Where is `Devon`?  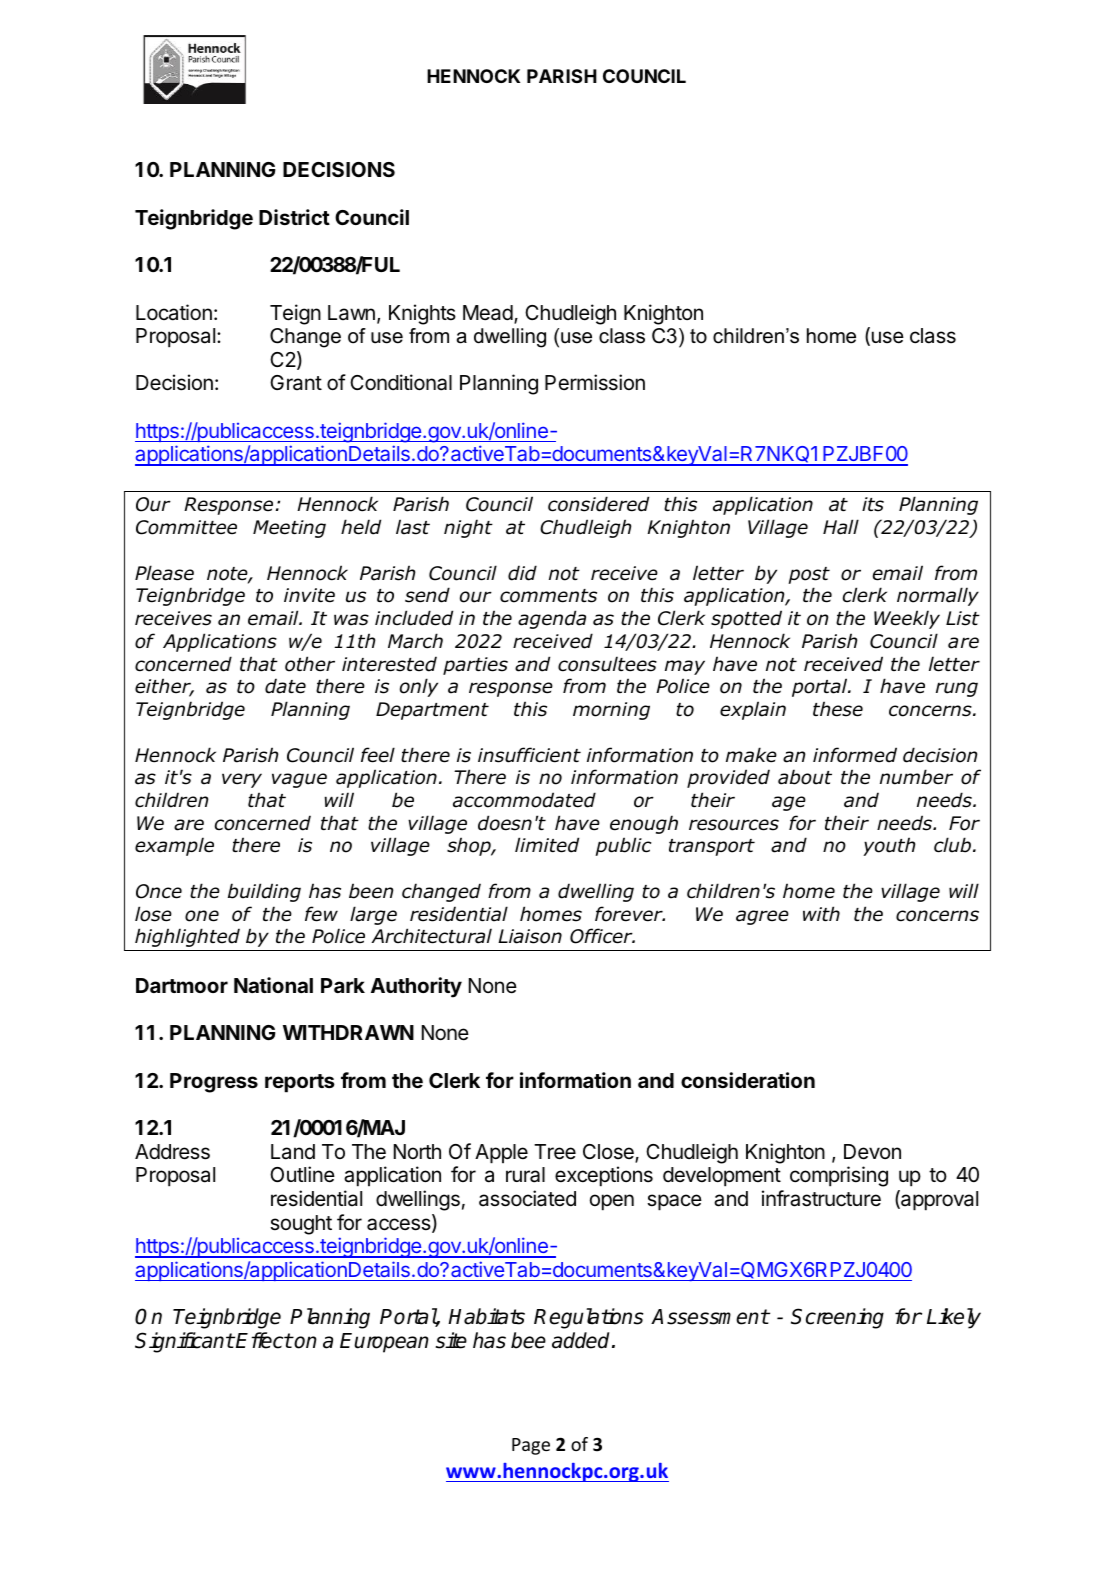
Devon is located at coordinates (872, 1152).
